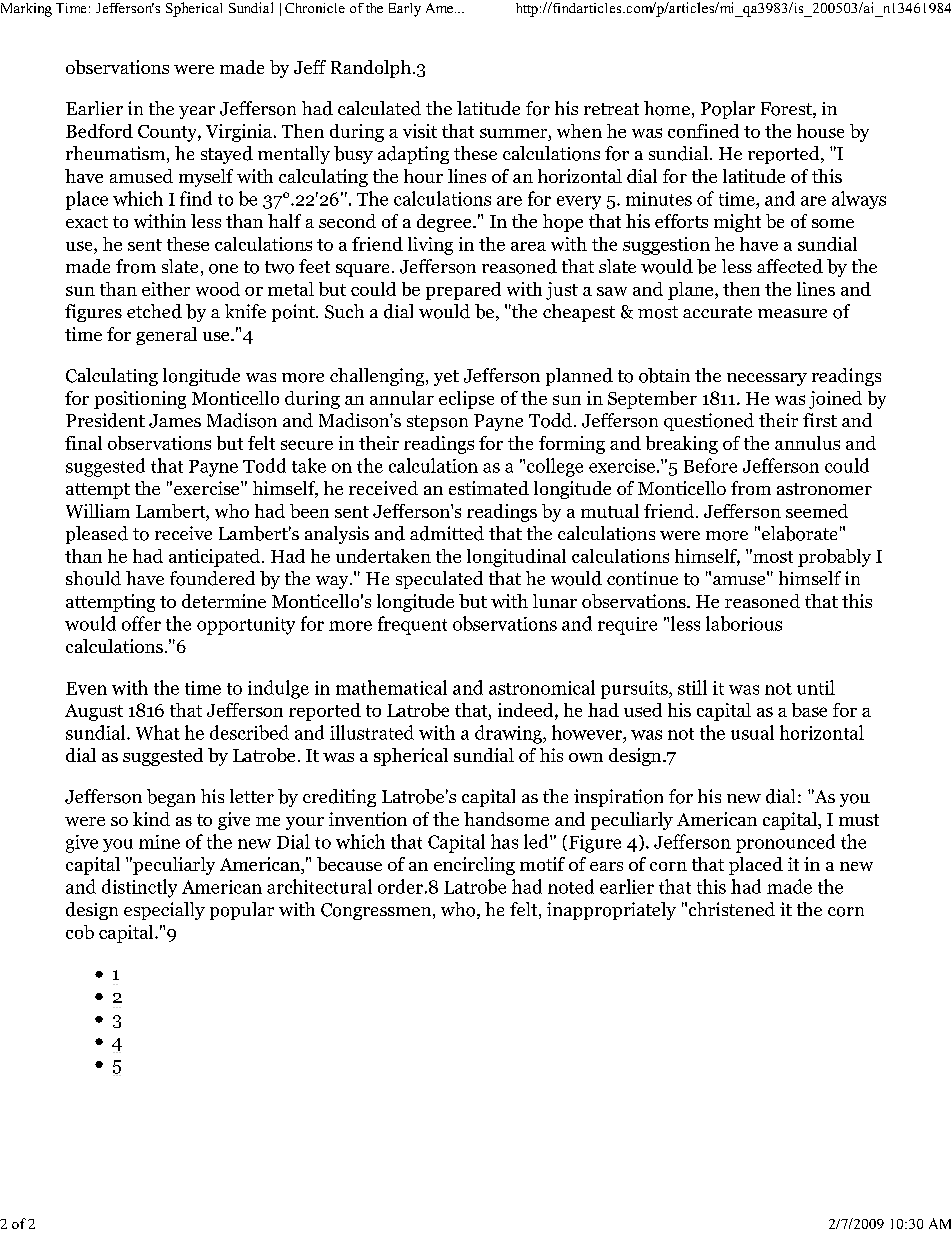 The width and height of the document is (952, 1233). What do you see at coordinates (405, 10) in the document?
I see `Early` at bounding box center [405, 10].
